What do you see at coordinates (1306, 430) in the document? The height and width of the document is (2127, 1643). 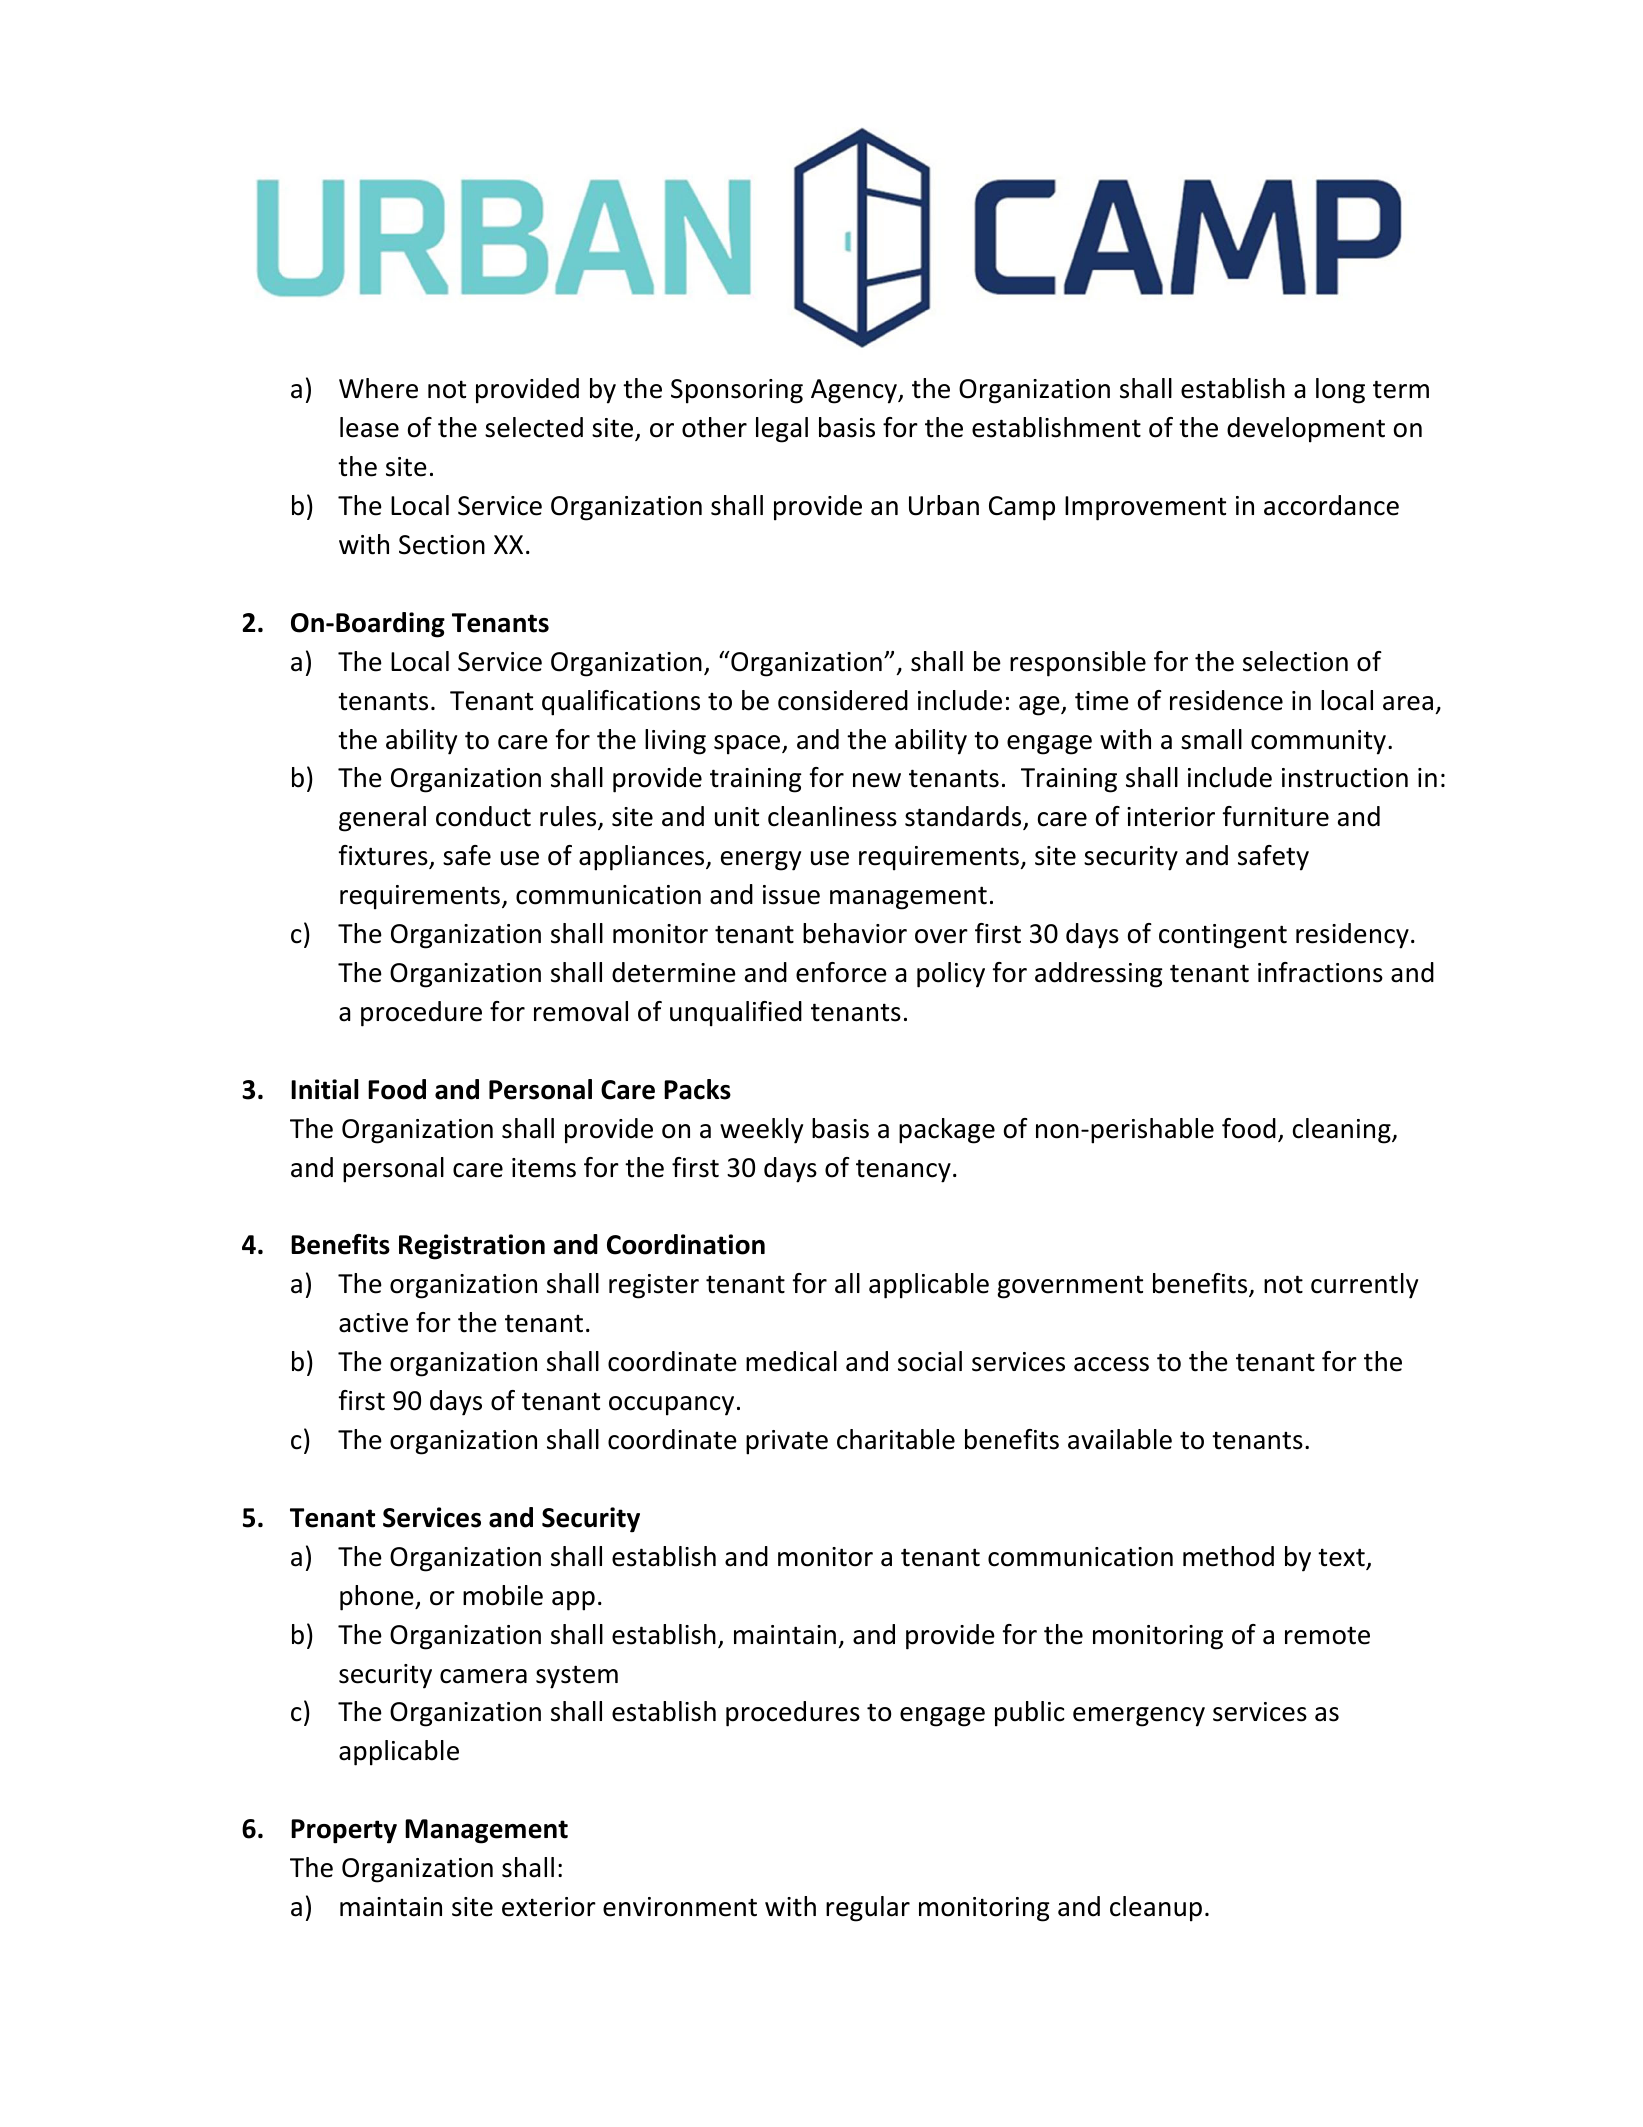 I see `development` at bounding box center [1306, 430].
